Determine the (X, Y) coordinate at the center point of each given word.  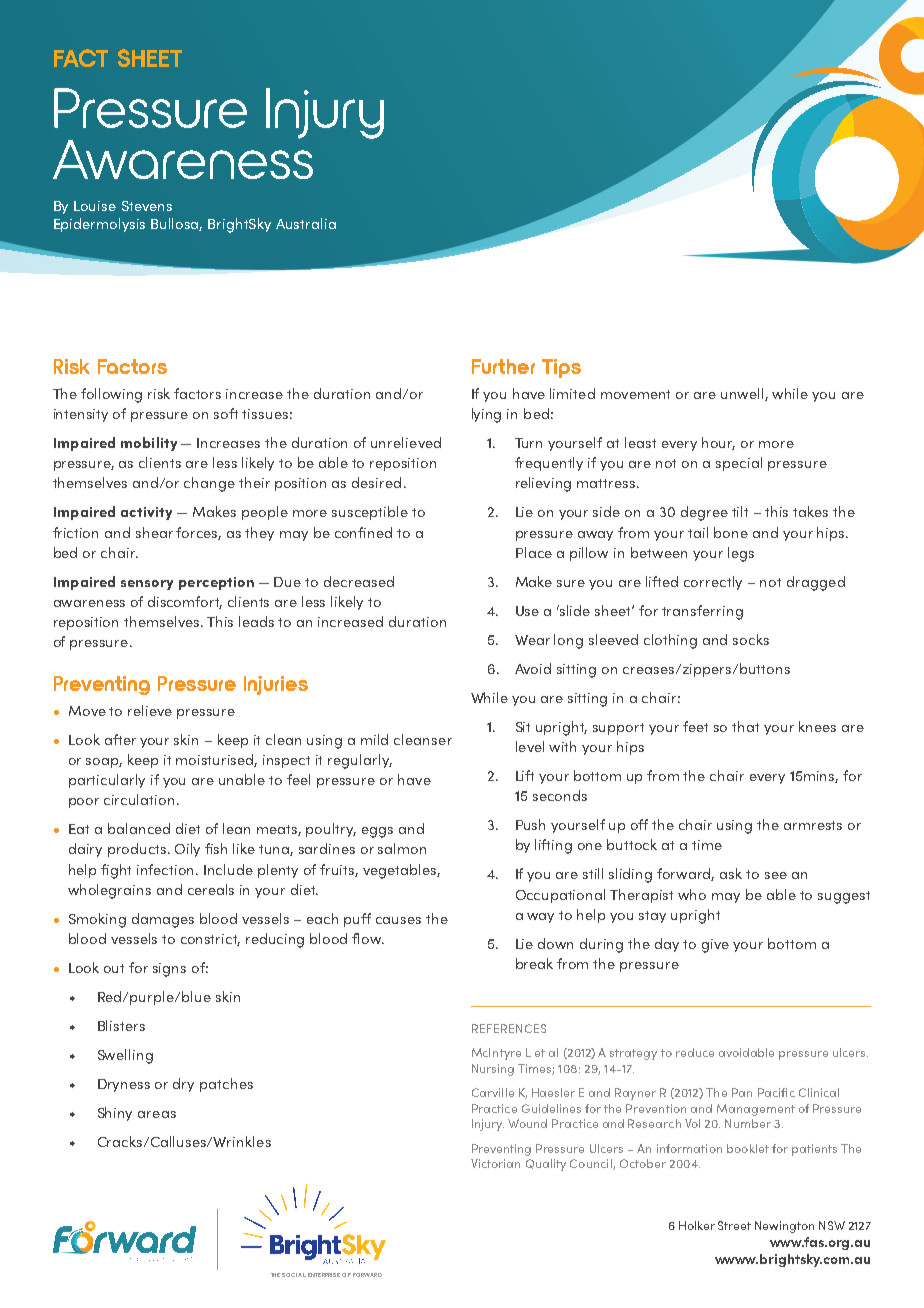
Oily (187, 850)
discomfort (185, 602)
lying (486, 415)
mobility (149, 444)
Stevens (147, 206)
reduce (695, 1052)
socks (751, 639)
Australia (306, 223)
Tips (561, 368)
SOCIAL (294, 1275)
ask (731, 873)
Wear (532, 640)
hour (718, 443)
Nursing (493, 1070)
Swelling (125, 1056)
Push (530, 824)
